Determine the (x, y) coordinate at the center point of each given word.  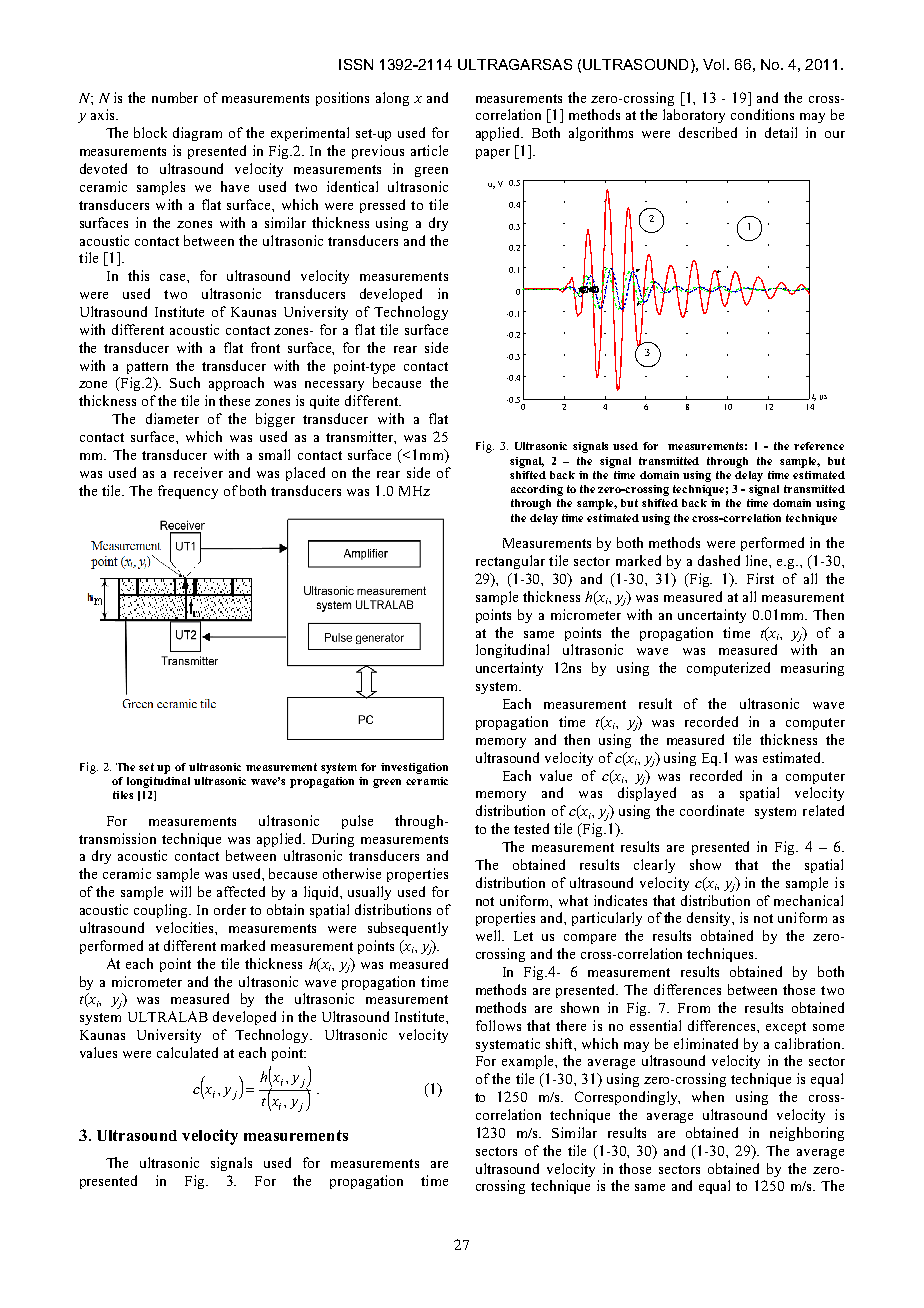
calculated (187, 1052)
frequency (188, 492)
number (175, 97)
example (529, 1062)
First (760, 578)
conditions (762, 114)
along (392, 99)
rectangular (510, 562)
